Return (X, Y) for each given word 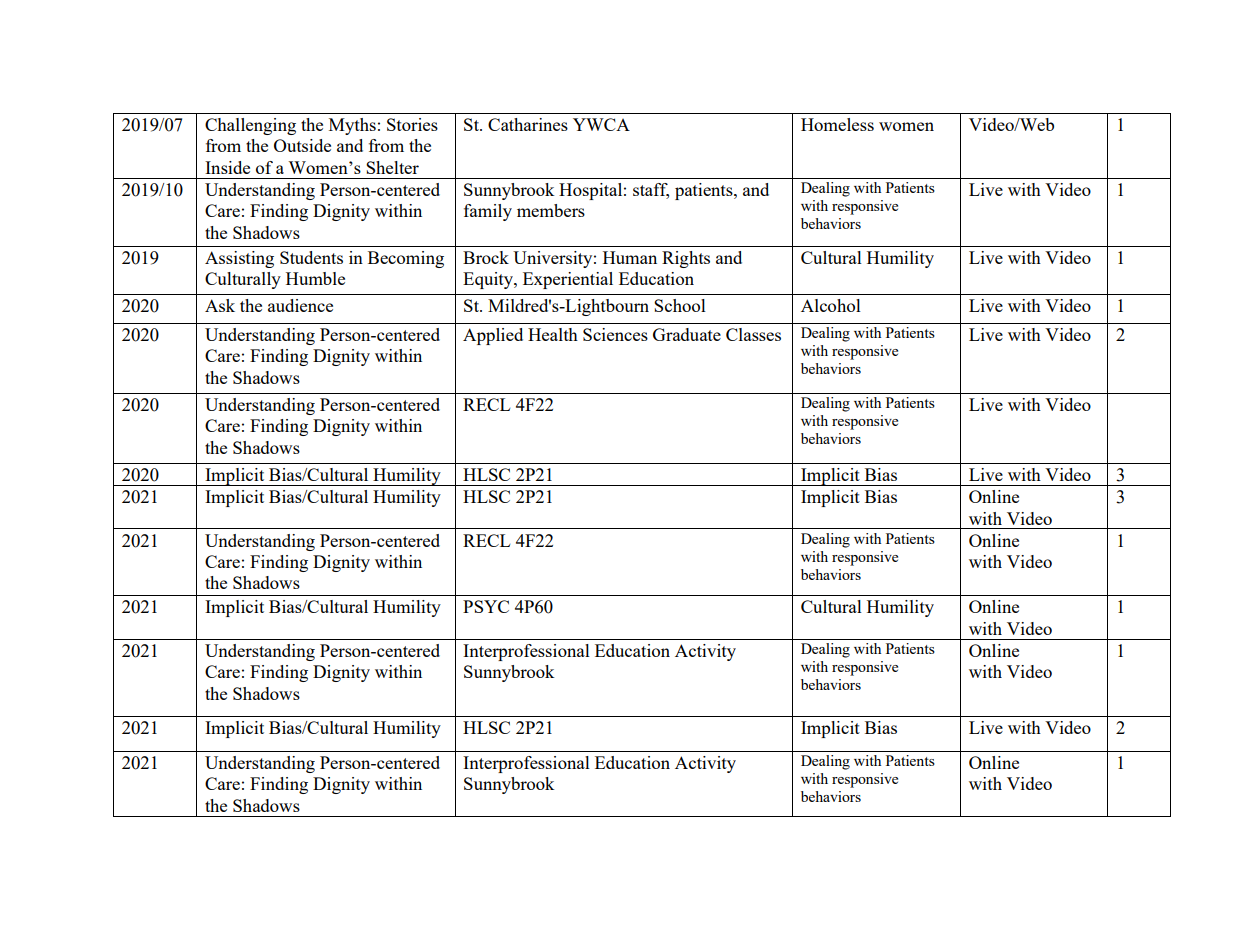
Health (553, 334)
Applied (493, 336)
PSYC (486, 606)
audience (300, 305)
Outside (302, 145)
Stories (412, 124)
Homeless (837, 124)
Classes (753, 334)
